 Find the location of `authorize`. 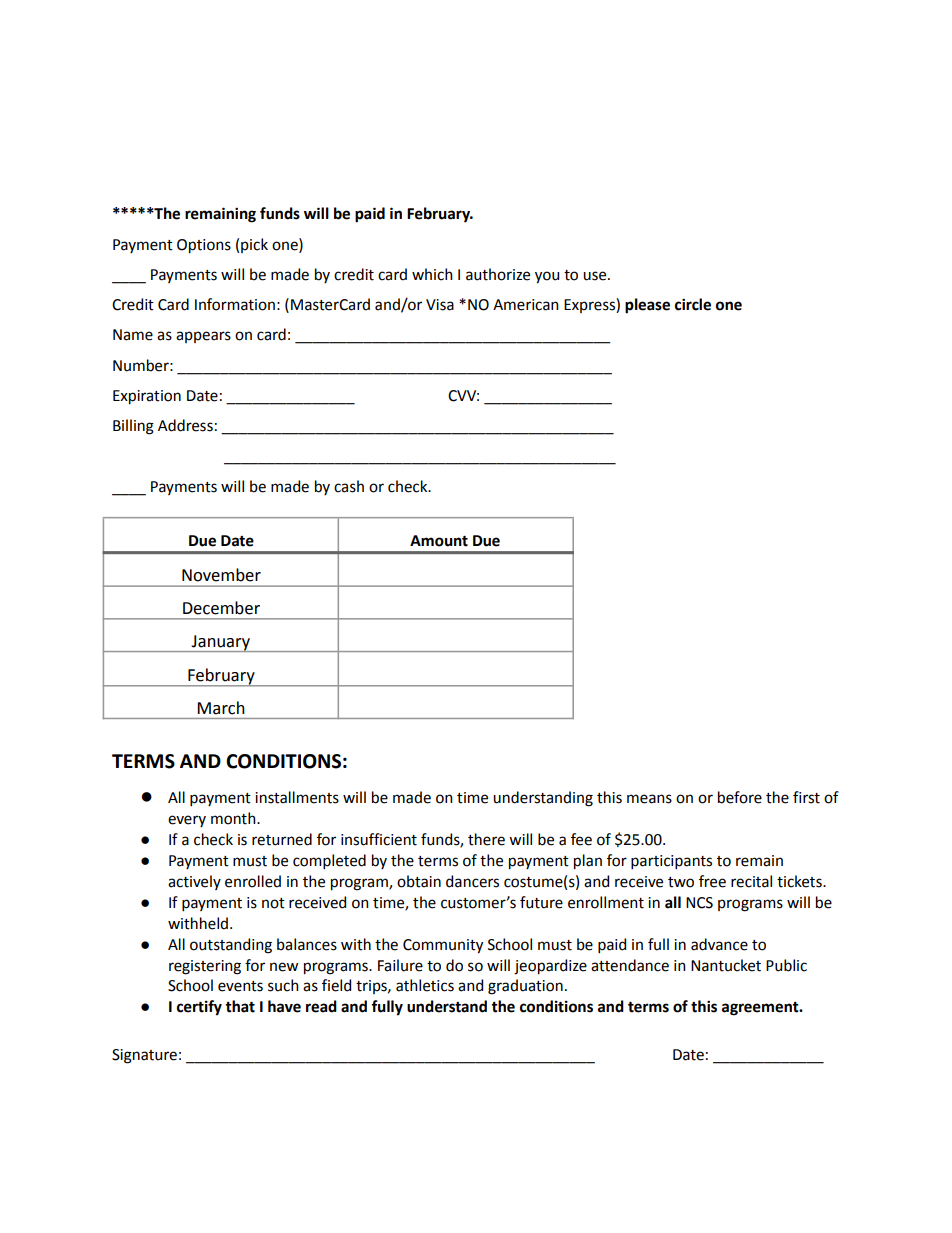

authorize is located at coordinates (498, 274).
